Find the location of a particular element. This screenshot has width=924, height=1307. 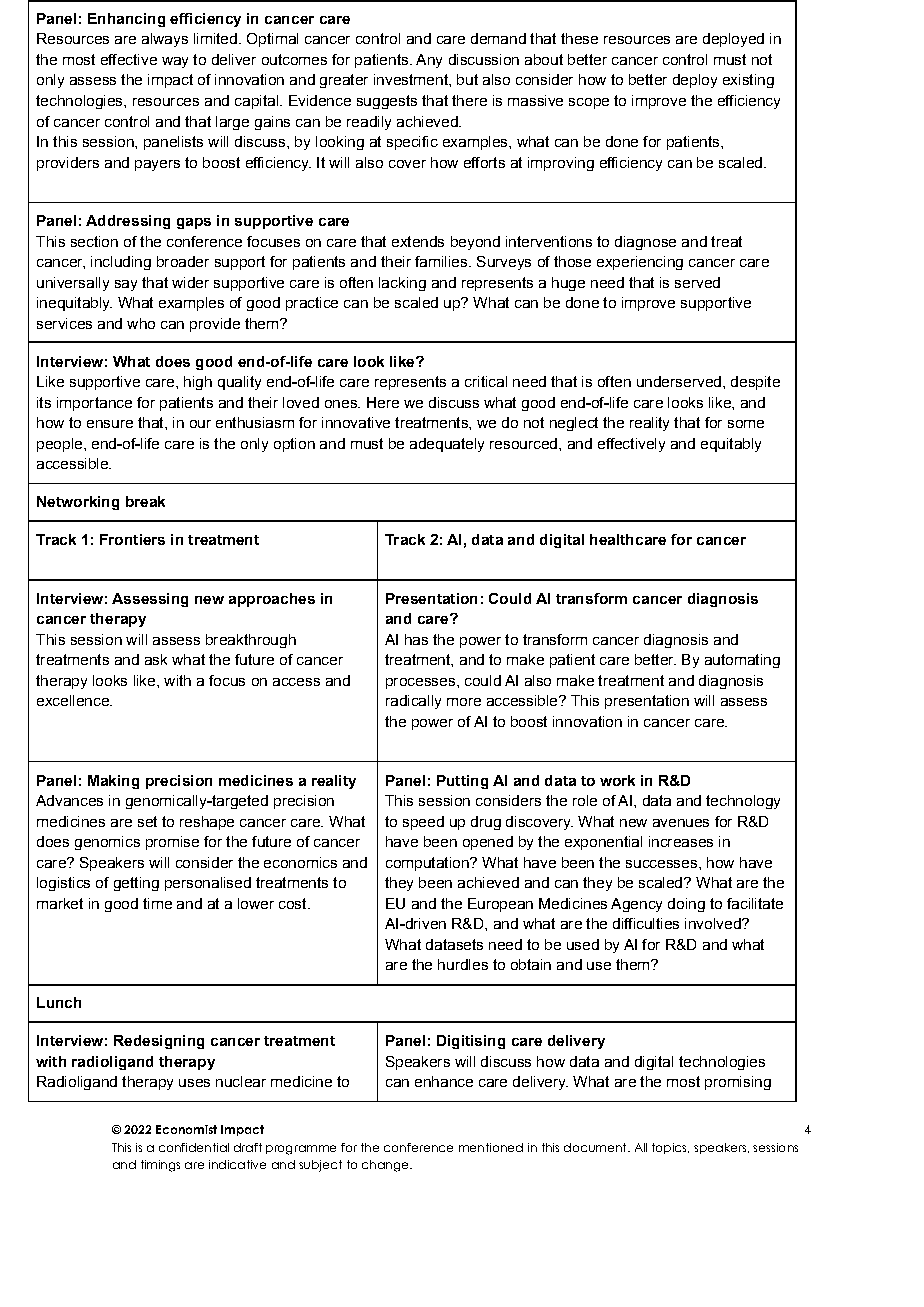

timings is located at coordinates (160, 1166).
